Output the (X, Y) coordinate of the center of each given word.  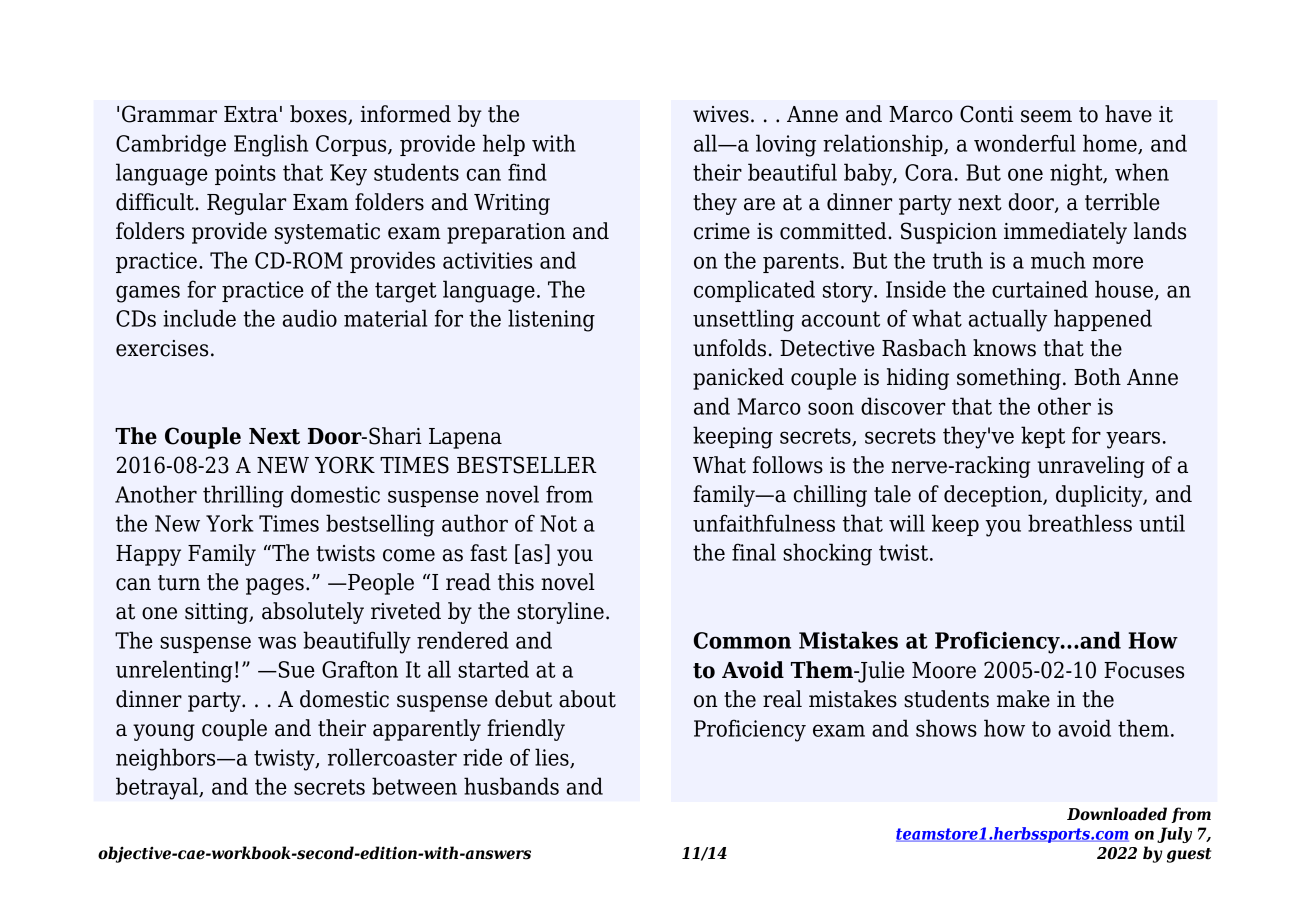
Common (742, 640)
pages (275, 586)
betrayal (158, 788)
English (271, 145)
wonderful (1025, 143)
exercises (162, 348)
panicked (738, 379)
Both (1097, 377)
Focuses (1144, 670)
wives (721, 114)
